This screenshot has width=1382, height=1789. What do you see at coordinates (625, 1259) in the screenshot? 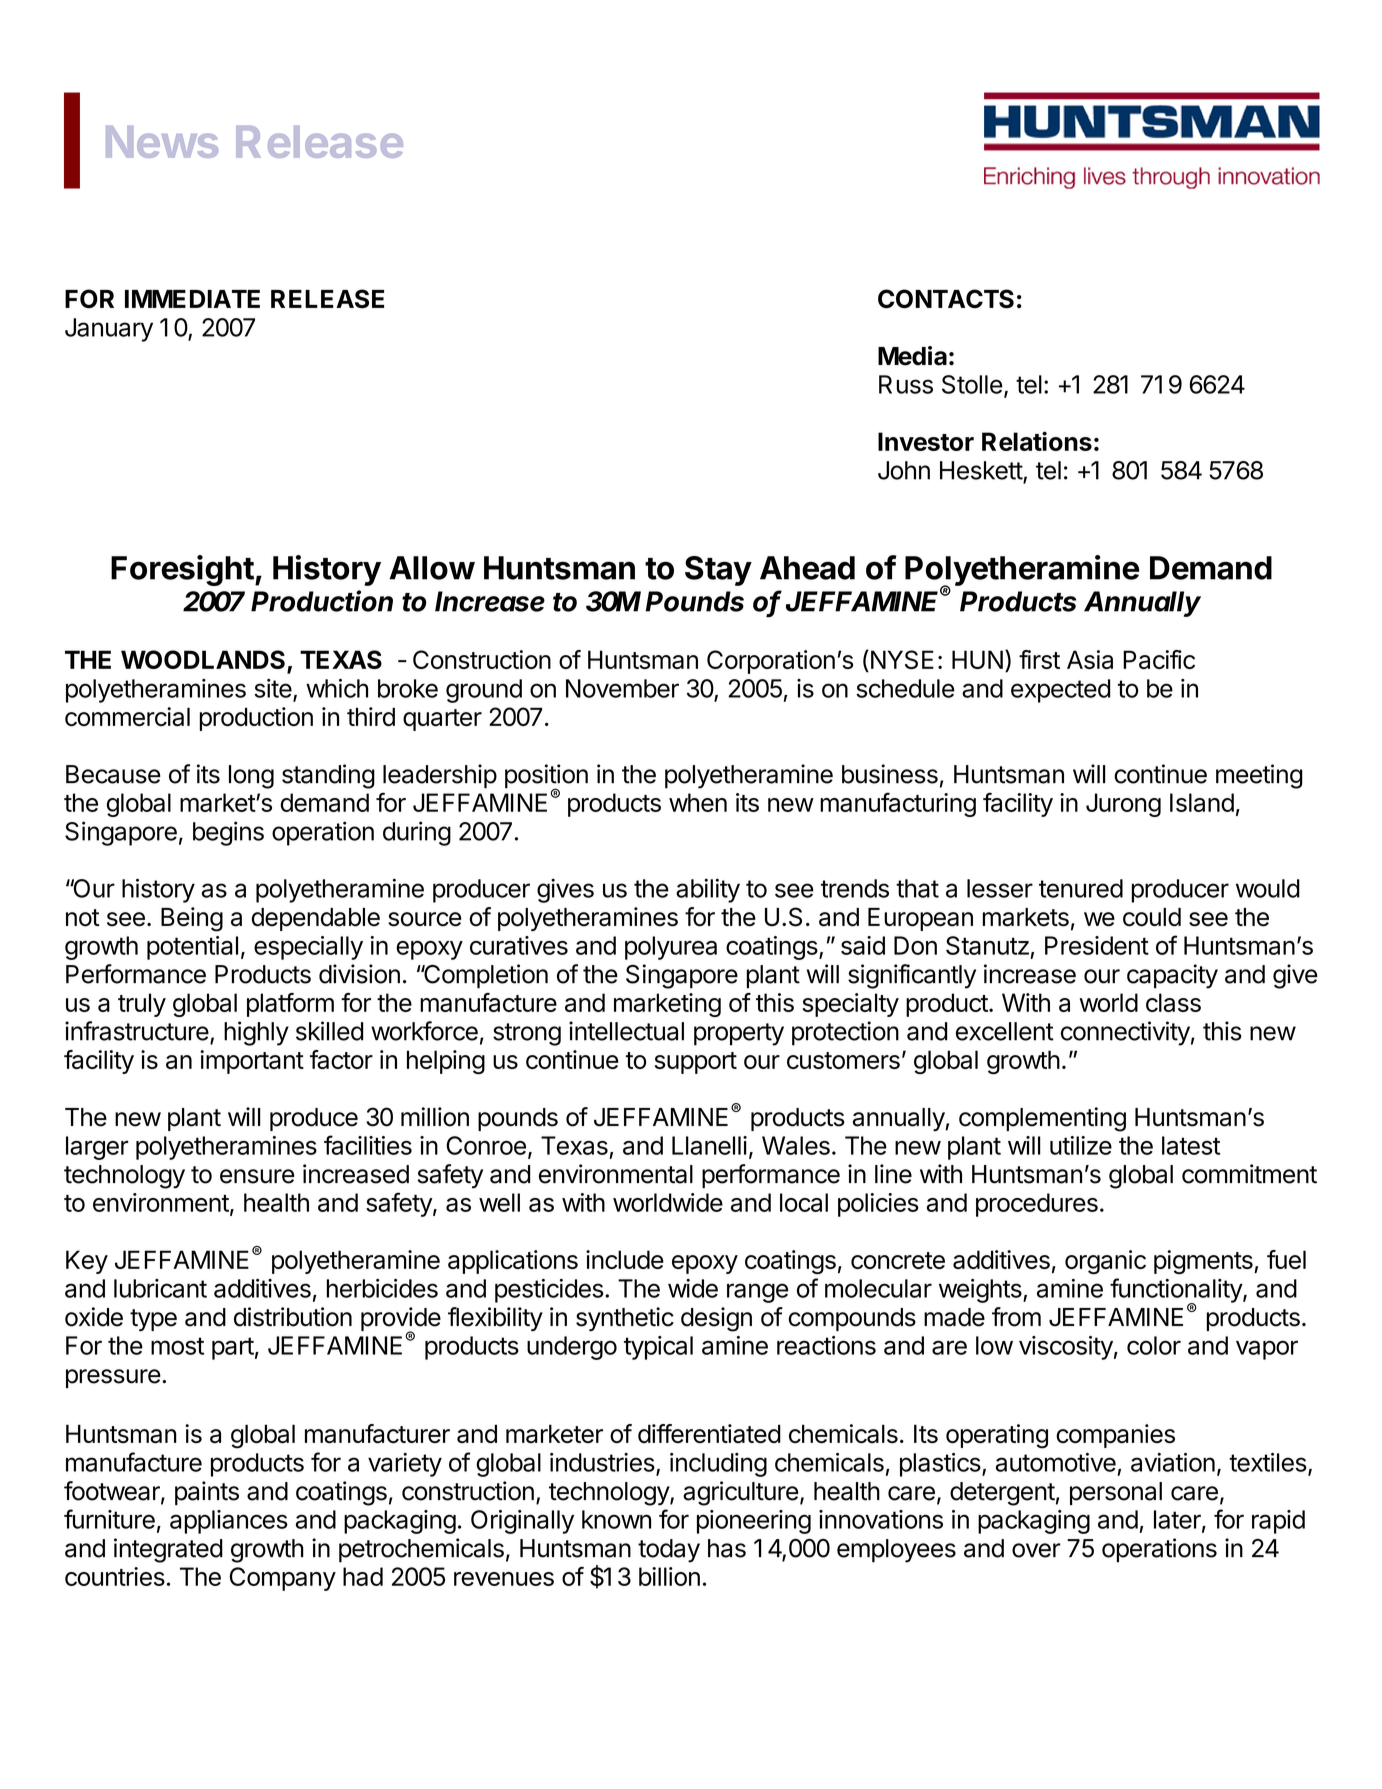
I see `include` at bounding box center [625, 1259].
